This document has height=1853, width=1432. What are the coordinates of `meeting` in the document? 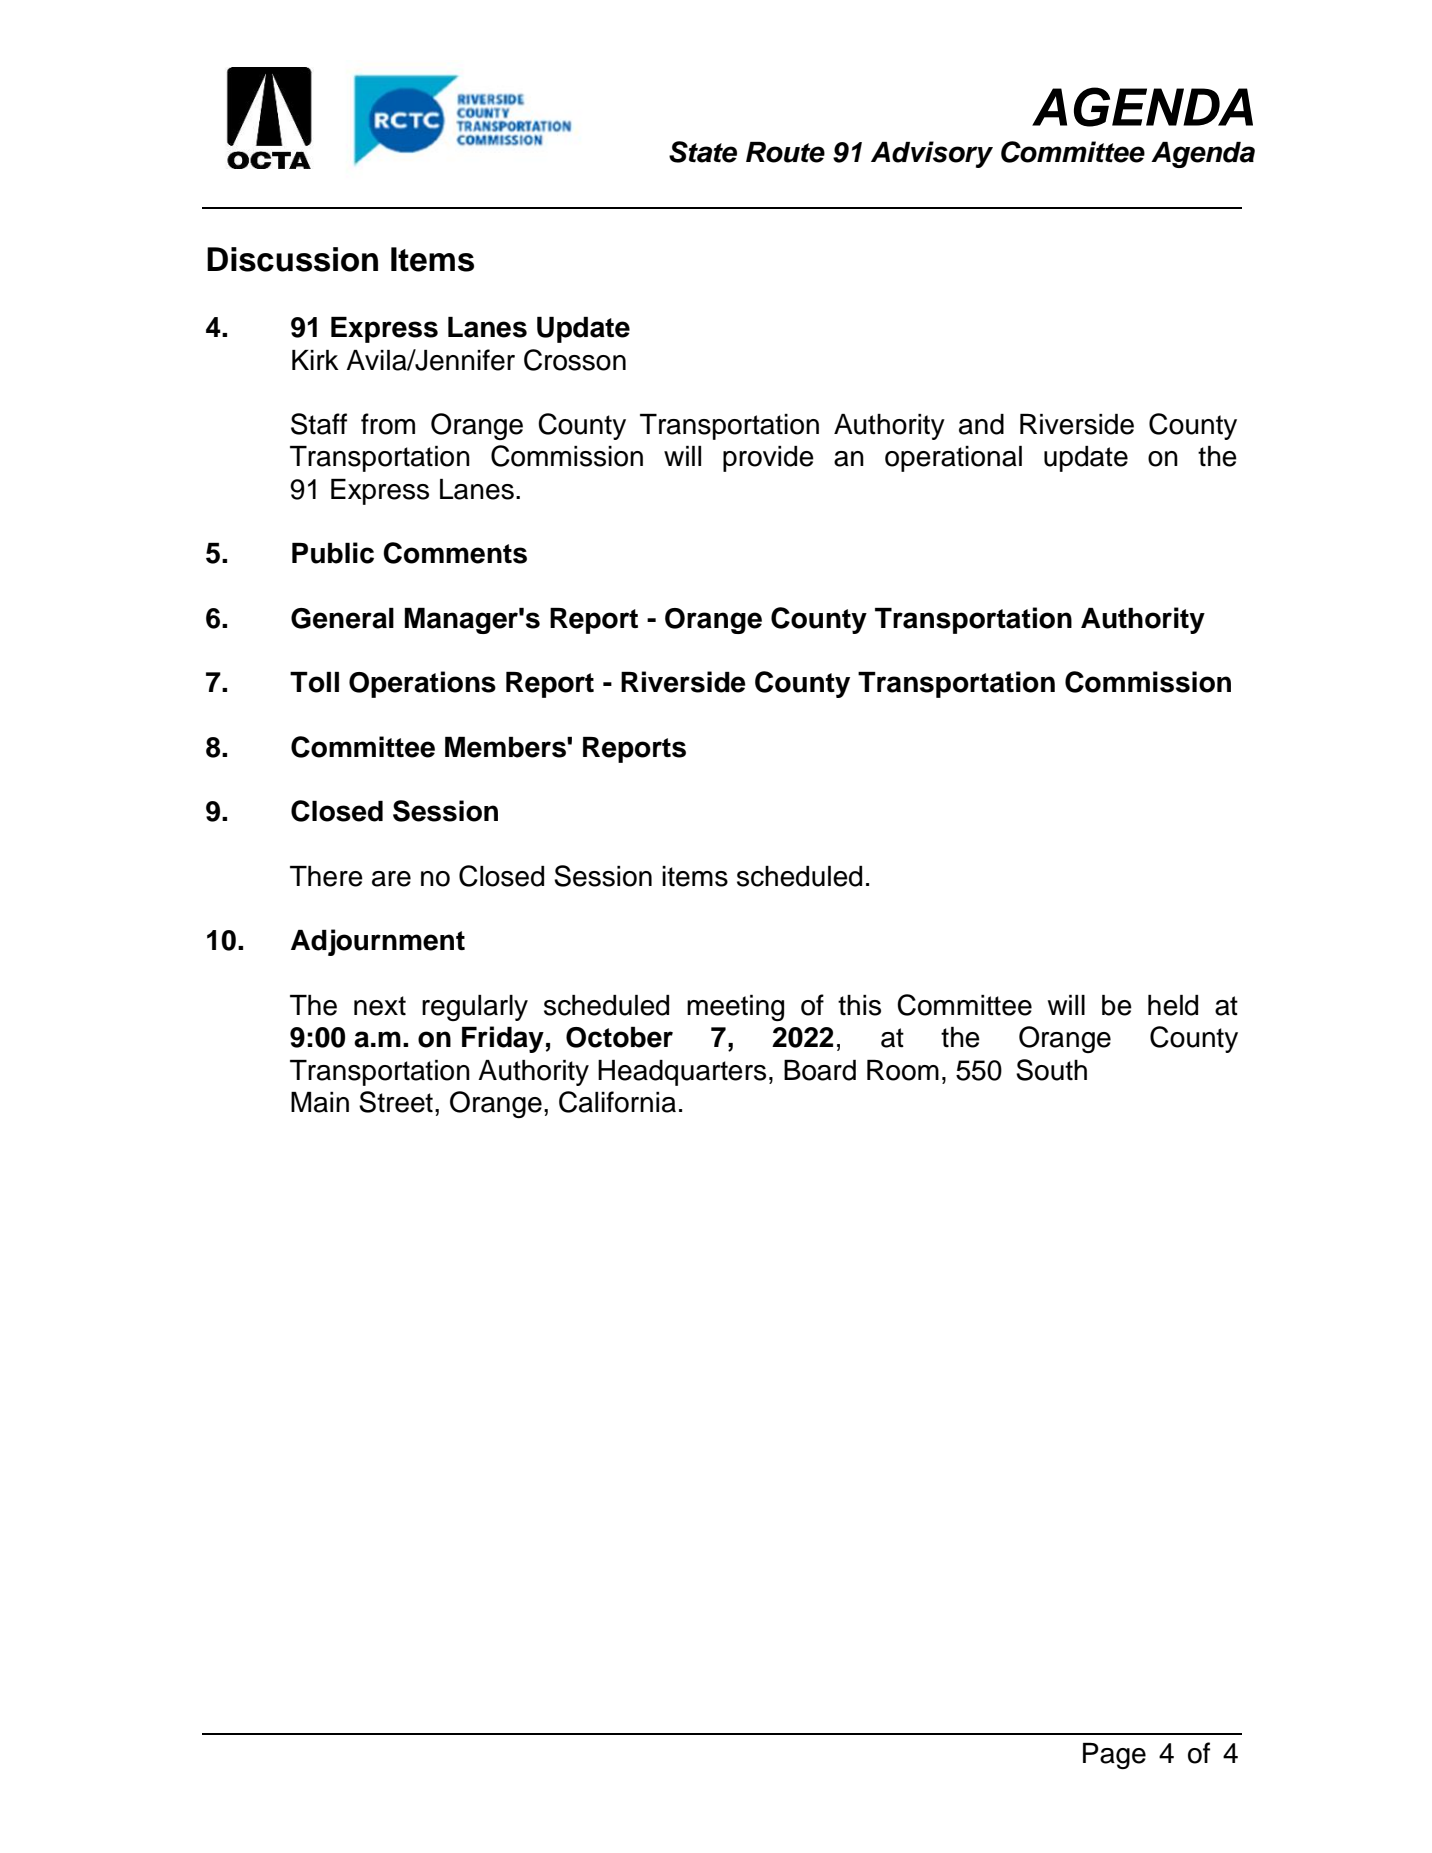 It's located at (735, 1008).
